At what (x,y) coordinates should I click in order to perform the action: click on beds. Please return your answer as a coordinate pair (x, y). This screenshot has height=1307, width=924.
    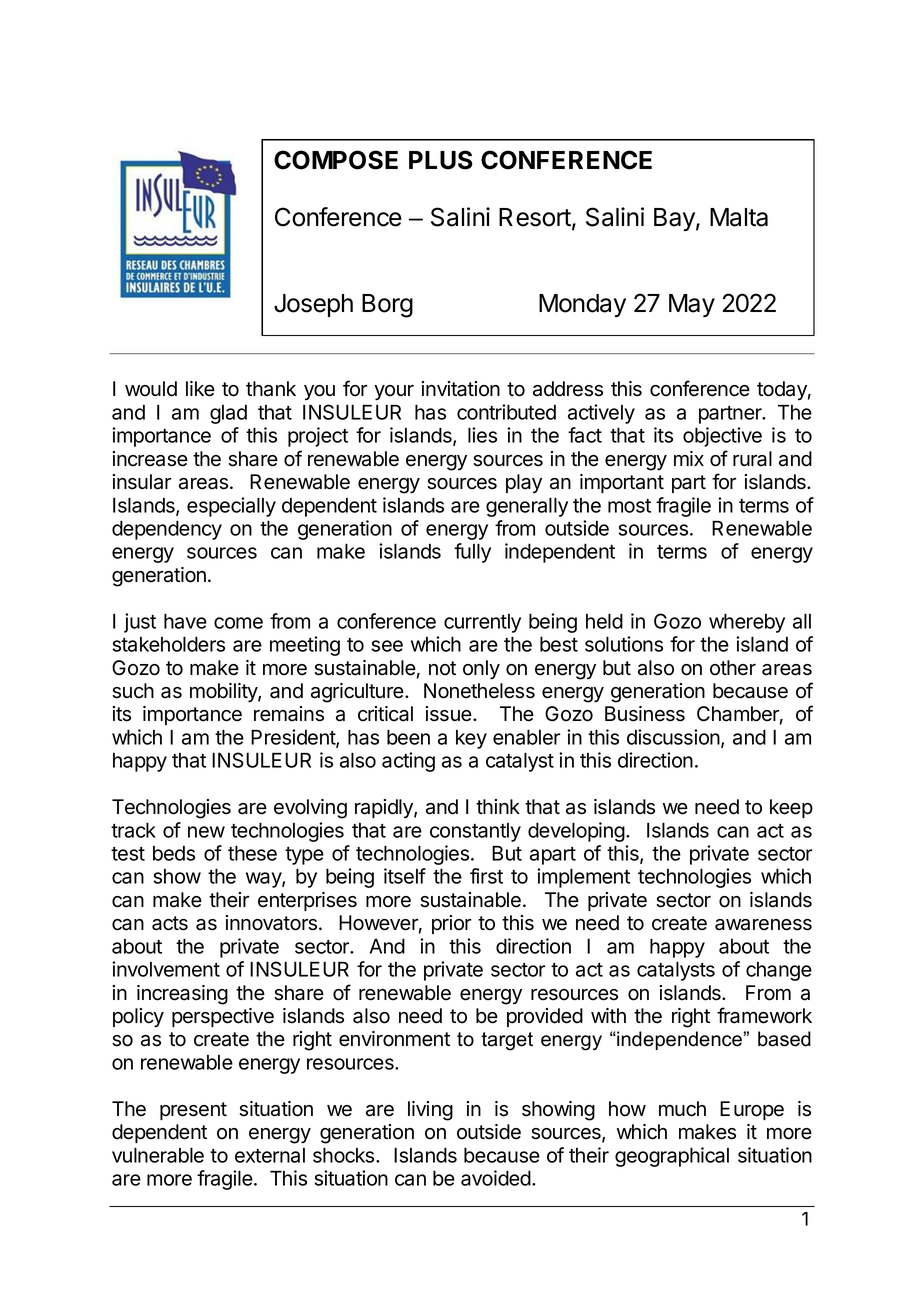
    Looking at the image, I should click on (174, 853).
